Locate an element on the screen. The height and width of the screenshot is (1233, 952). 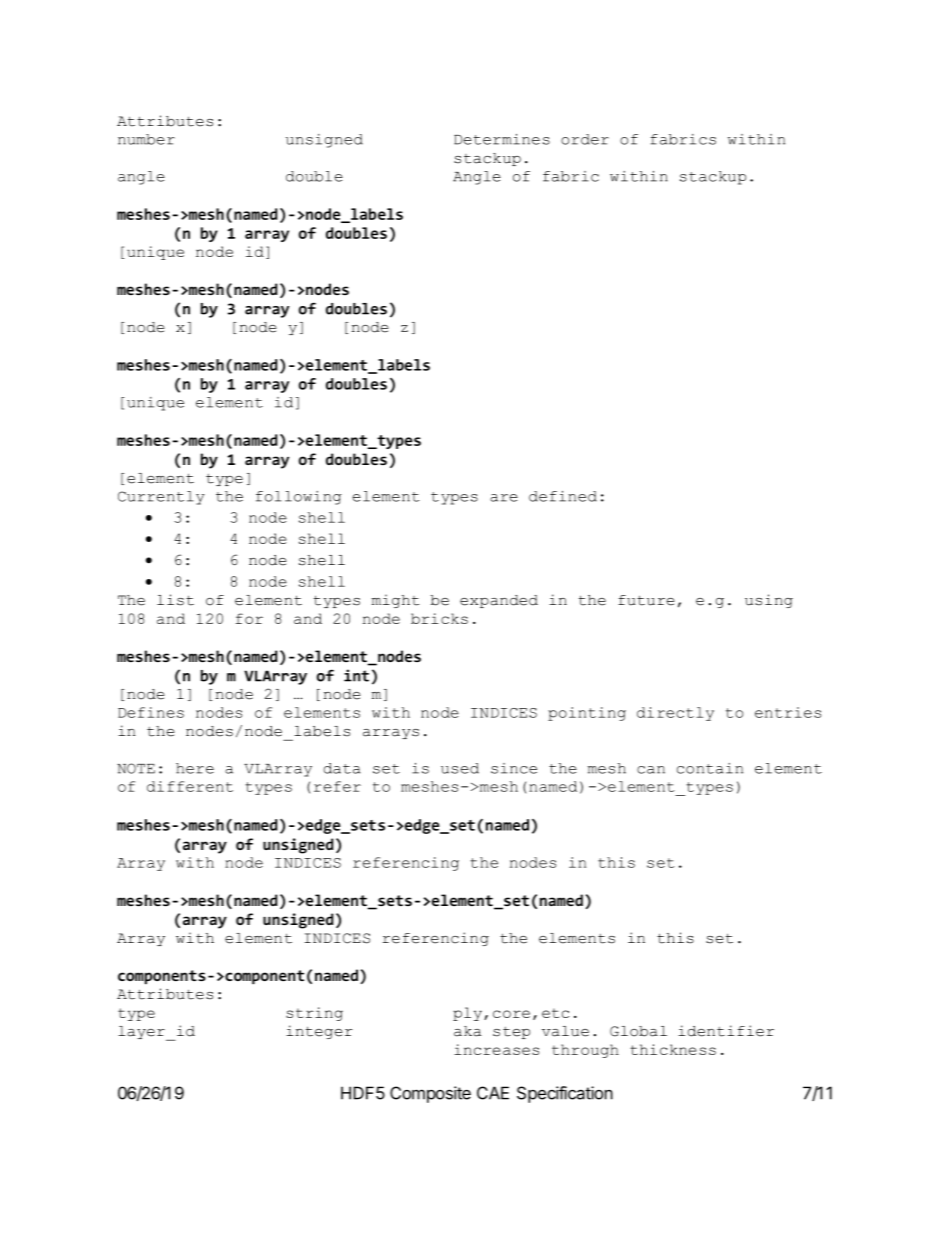
bricks is located at coordinates (439, 618).
